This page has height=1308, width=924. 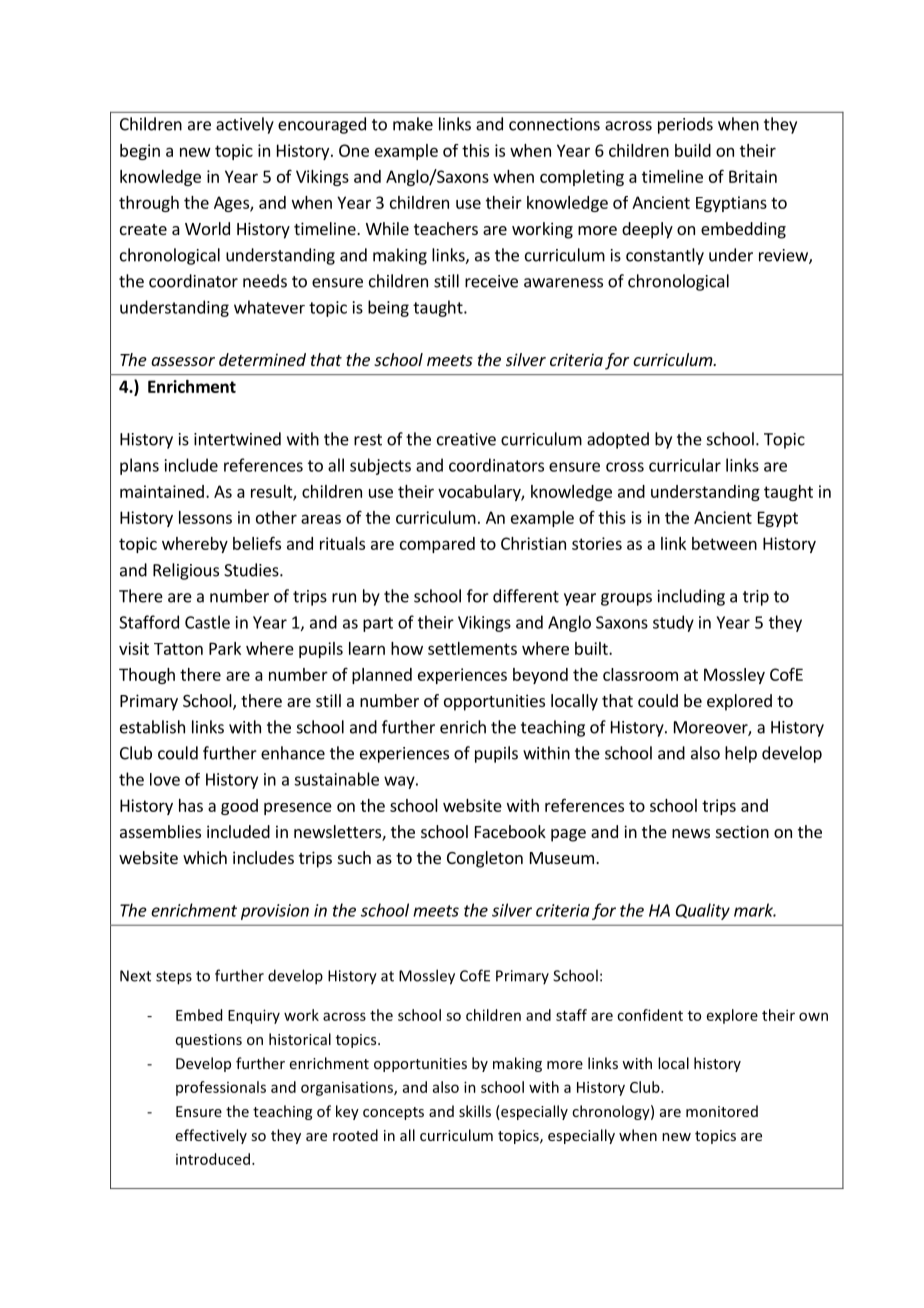 What do you see at coordinates (239, 807) in the page?
I see `good` at bounding box center [239, 807].
